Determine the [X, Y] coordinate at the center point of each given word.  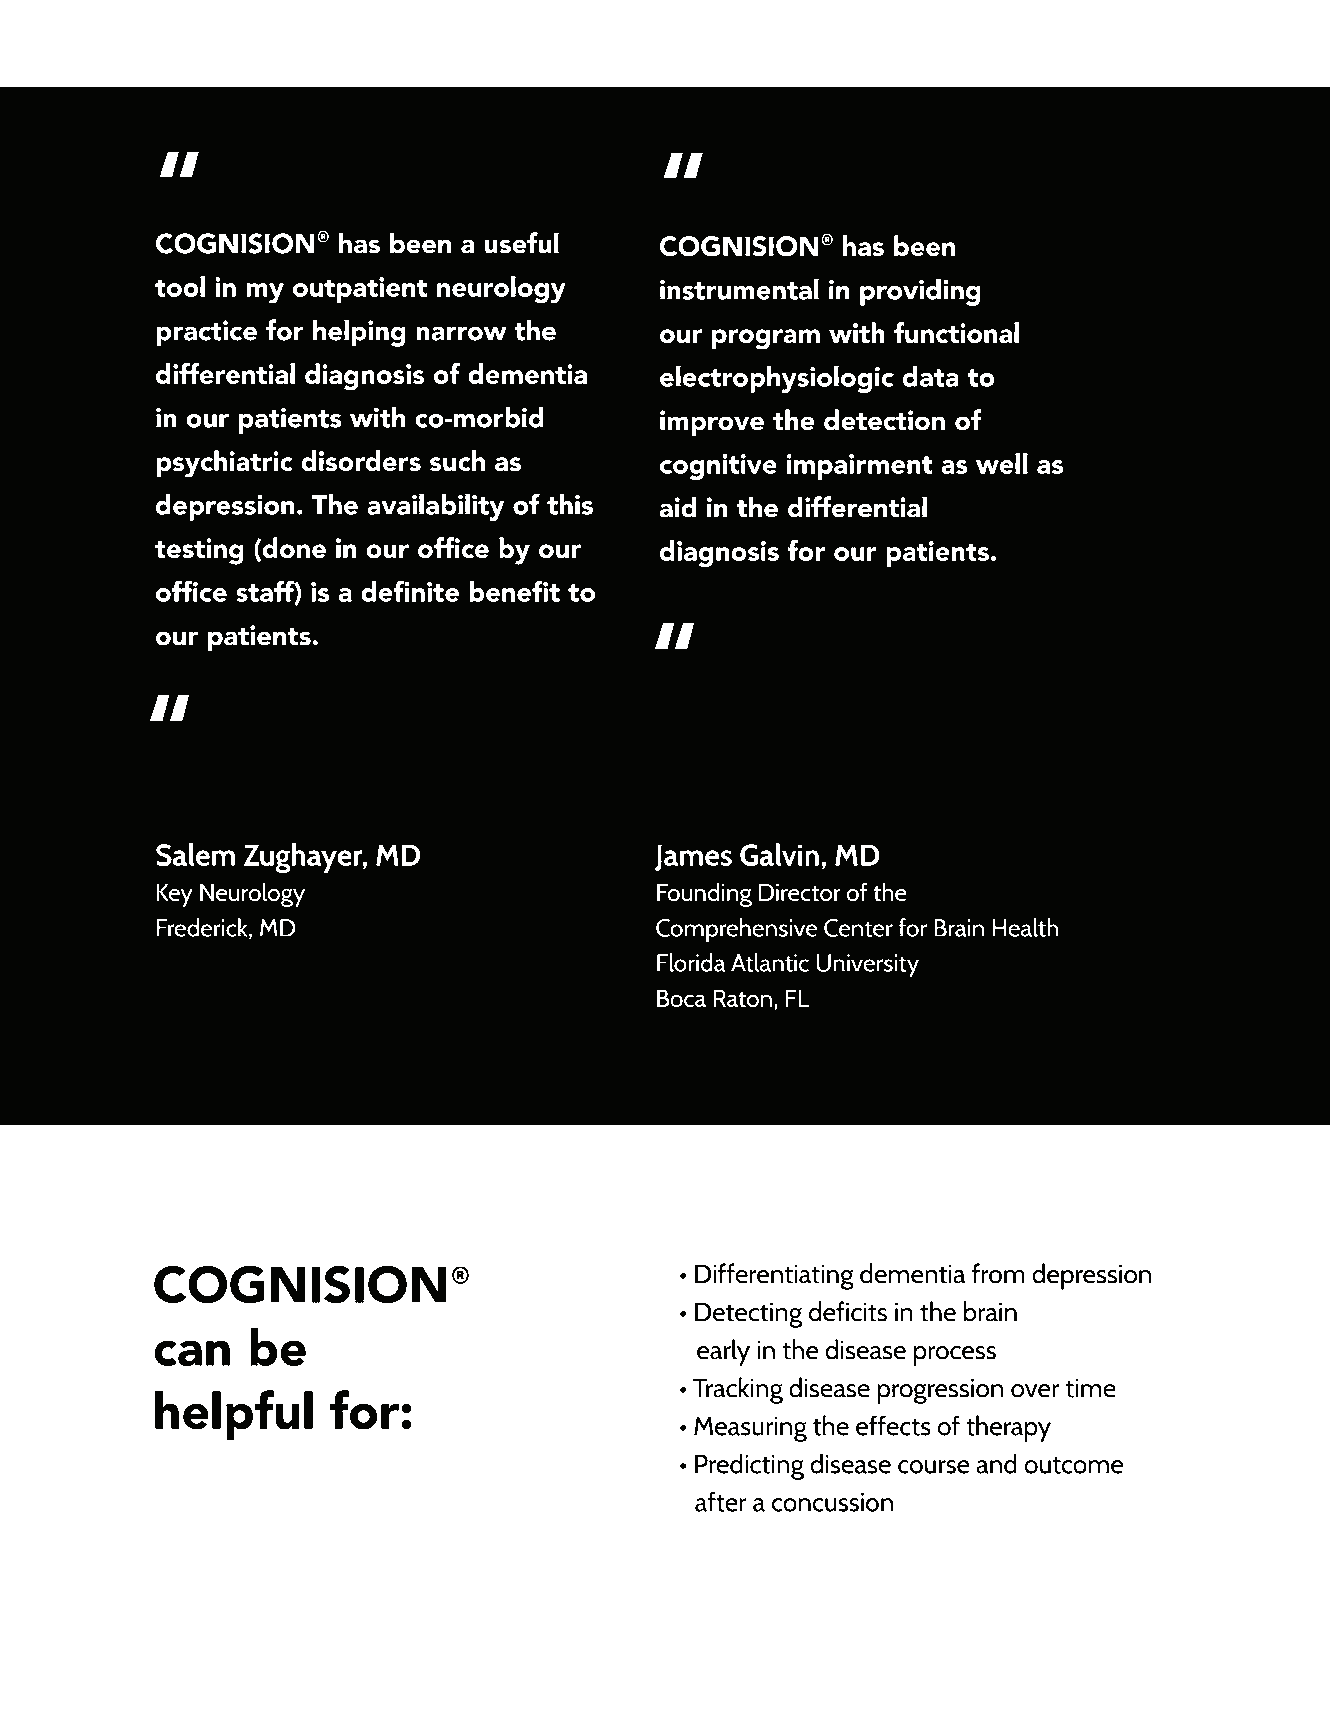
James [693, 857]
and [996, 1463]
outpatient [360, 290]
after [721, 1501]
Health [1025, 927]
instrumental [739, 289]
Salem [195, 854]
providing [920, 292]
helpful [234, 1415]
